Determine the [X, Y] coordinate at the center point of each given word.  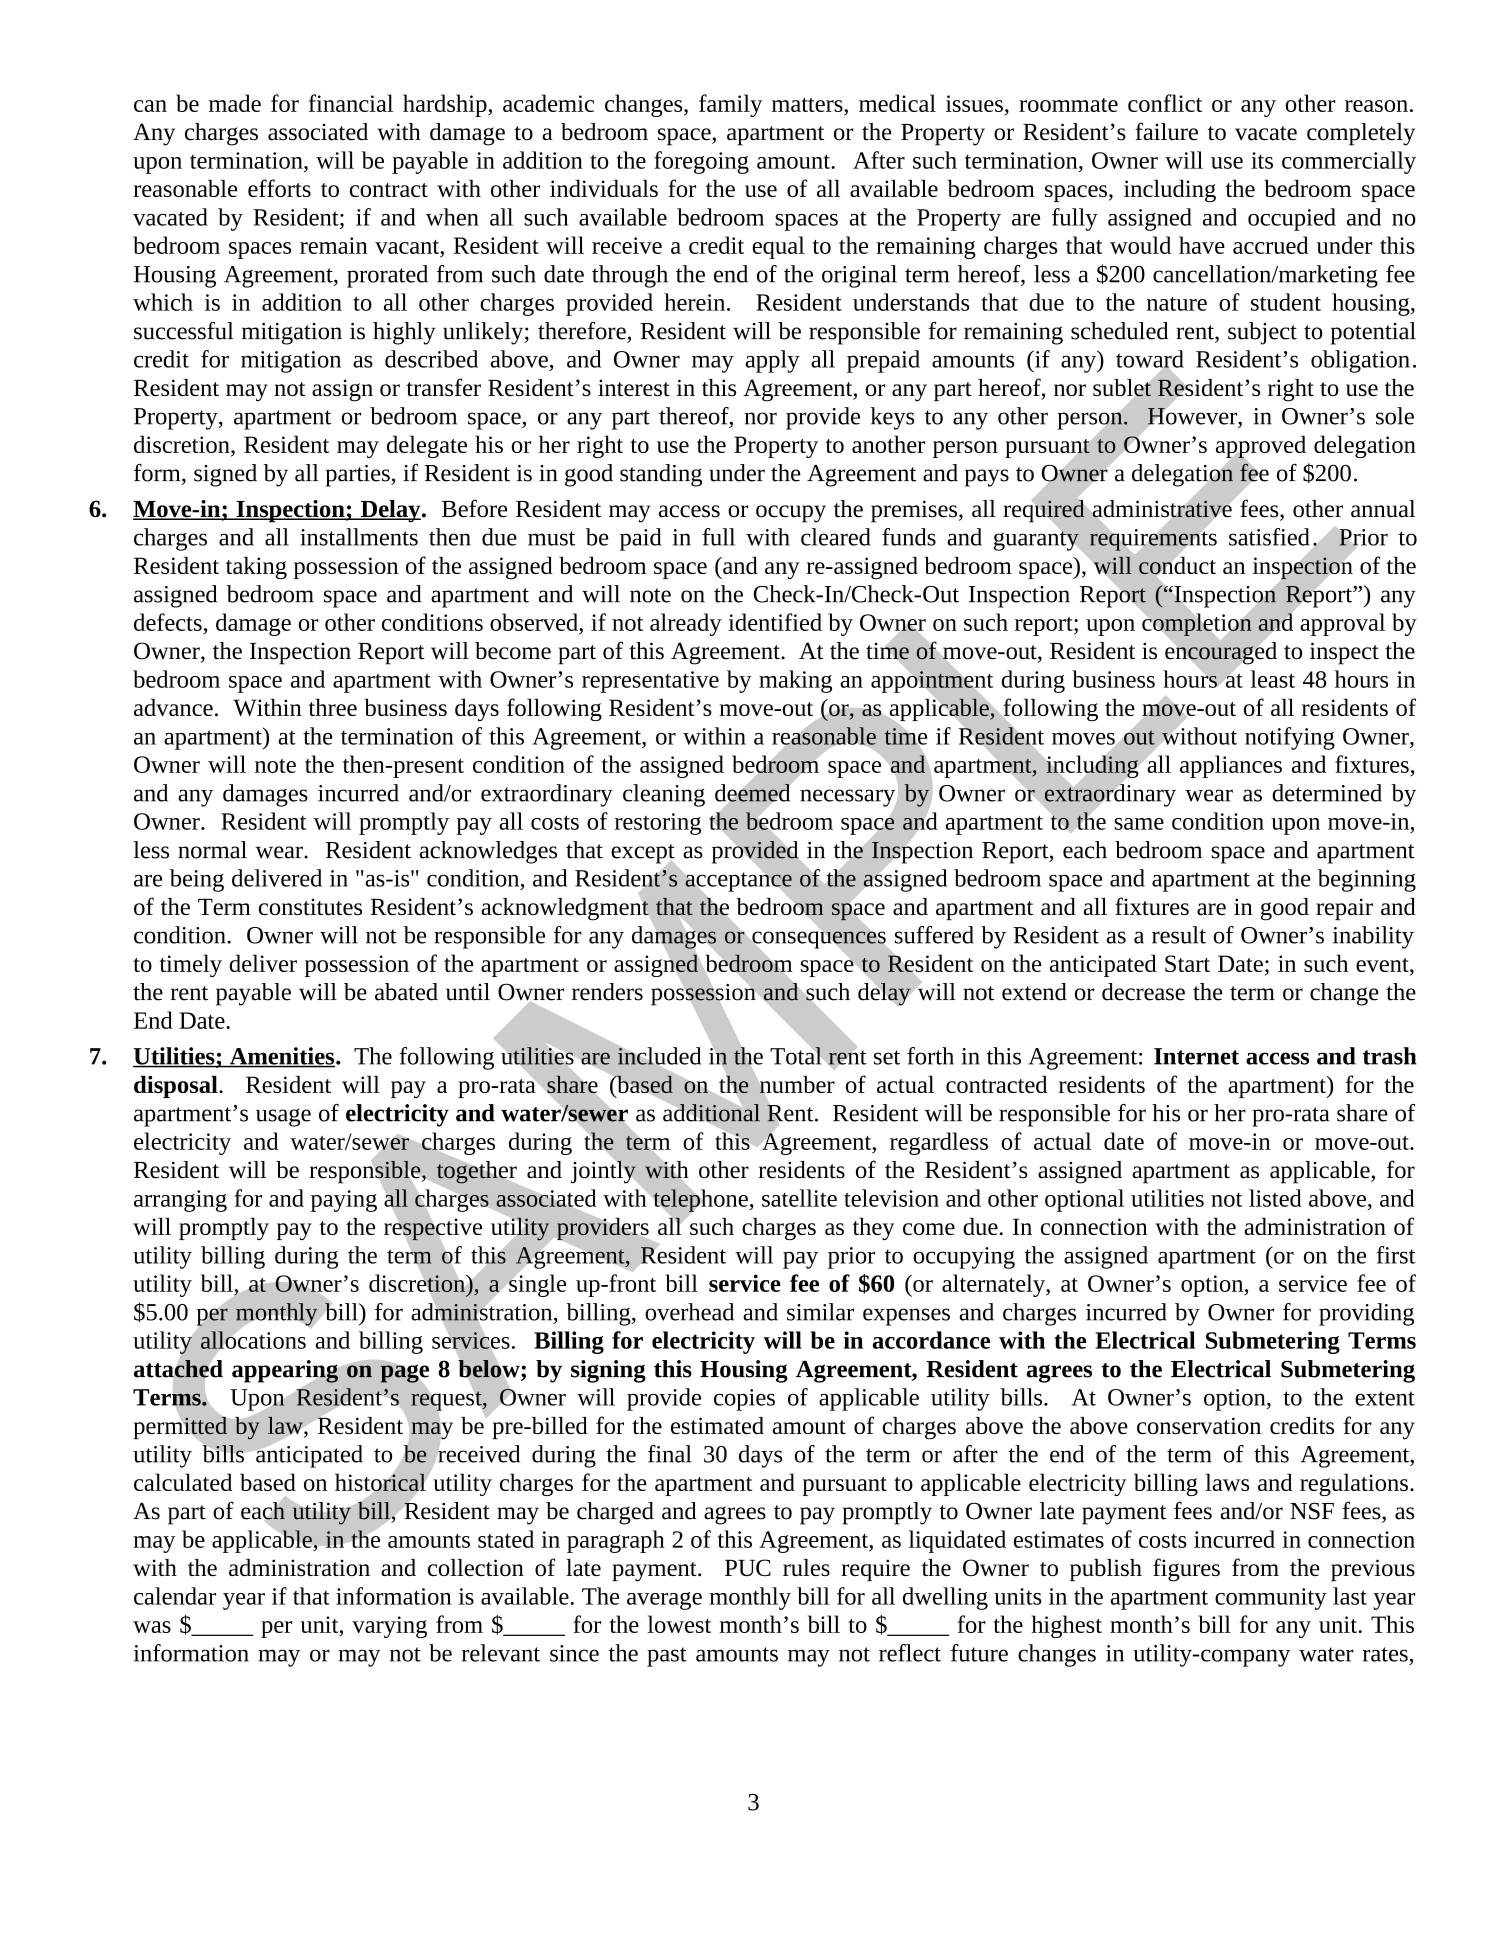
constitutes [310, 906]
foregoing [701, 162]
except [643, 855]
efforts [279, 188]
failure [1166, 131]
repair [1344, 909]
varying [389, 1627]
